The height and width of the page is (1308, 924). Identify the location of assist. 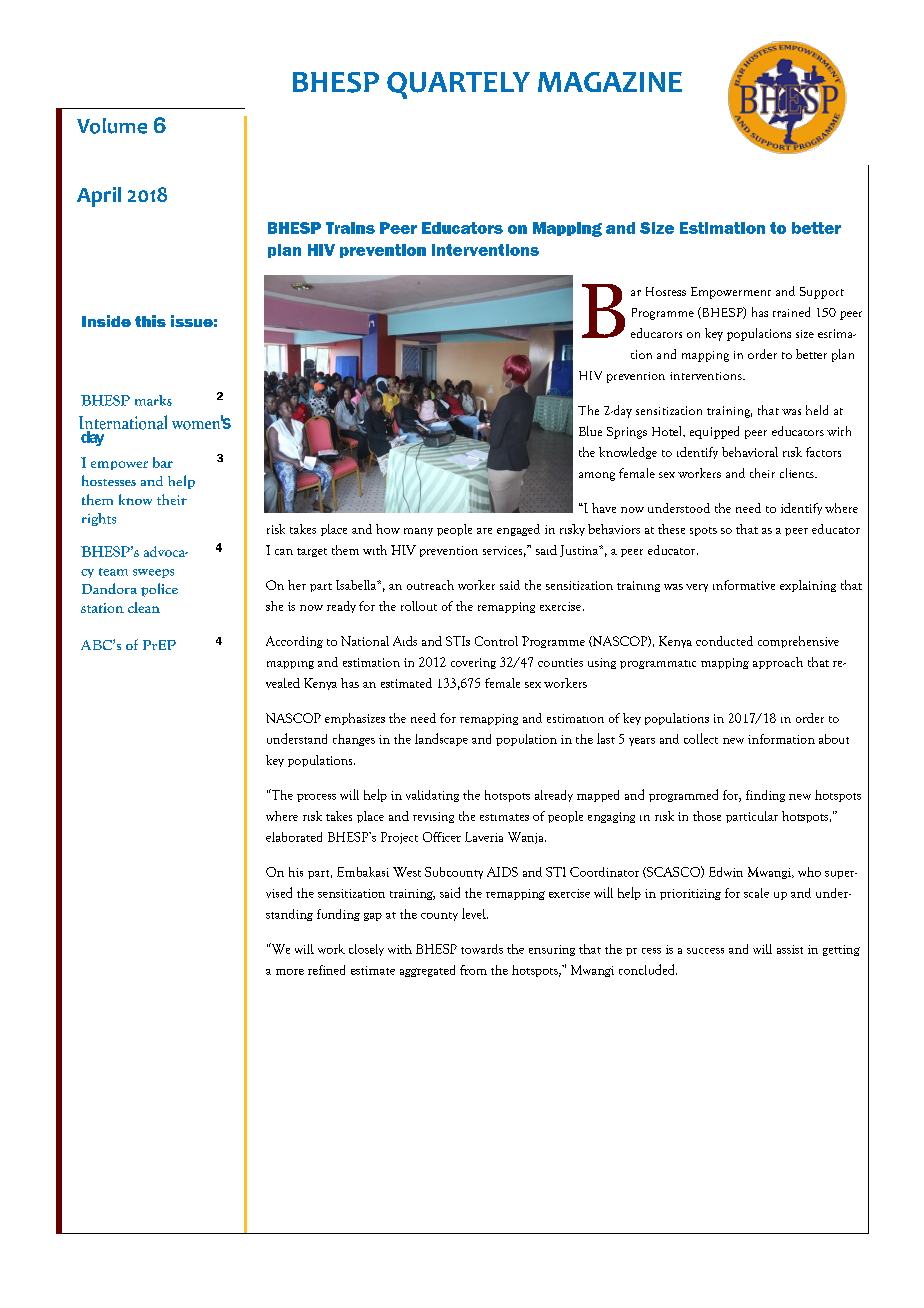
(790, 949).
